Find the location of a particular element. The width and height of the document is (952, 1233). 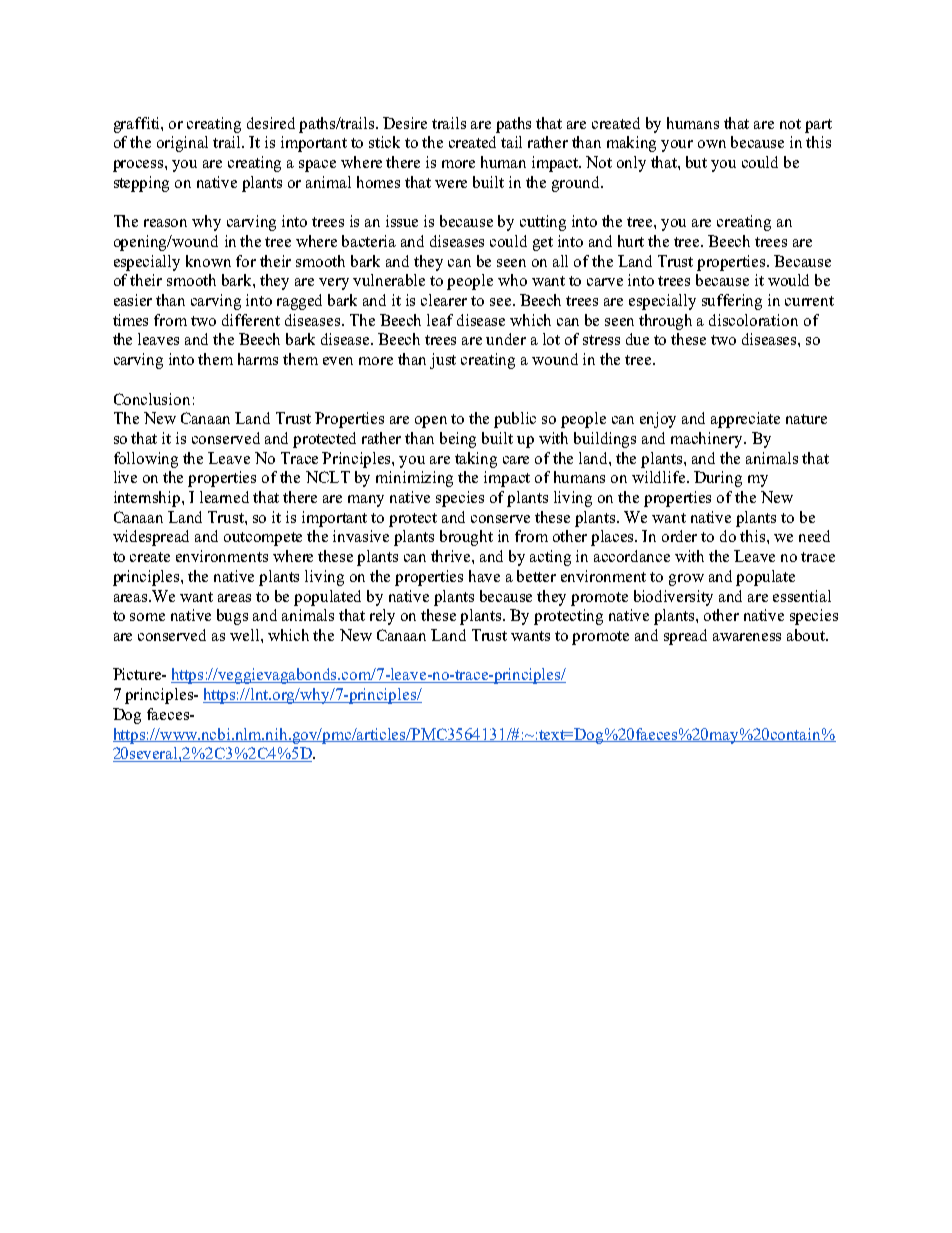

just is located at coordinates (443, 361).
